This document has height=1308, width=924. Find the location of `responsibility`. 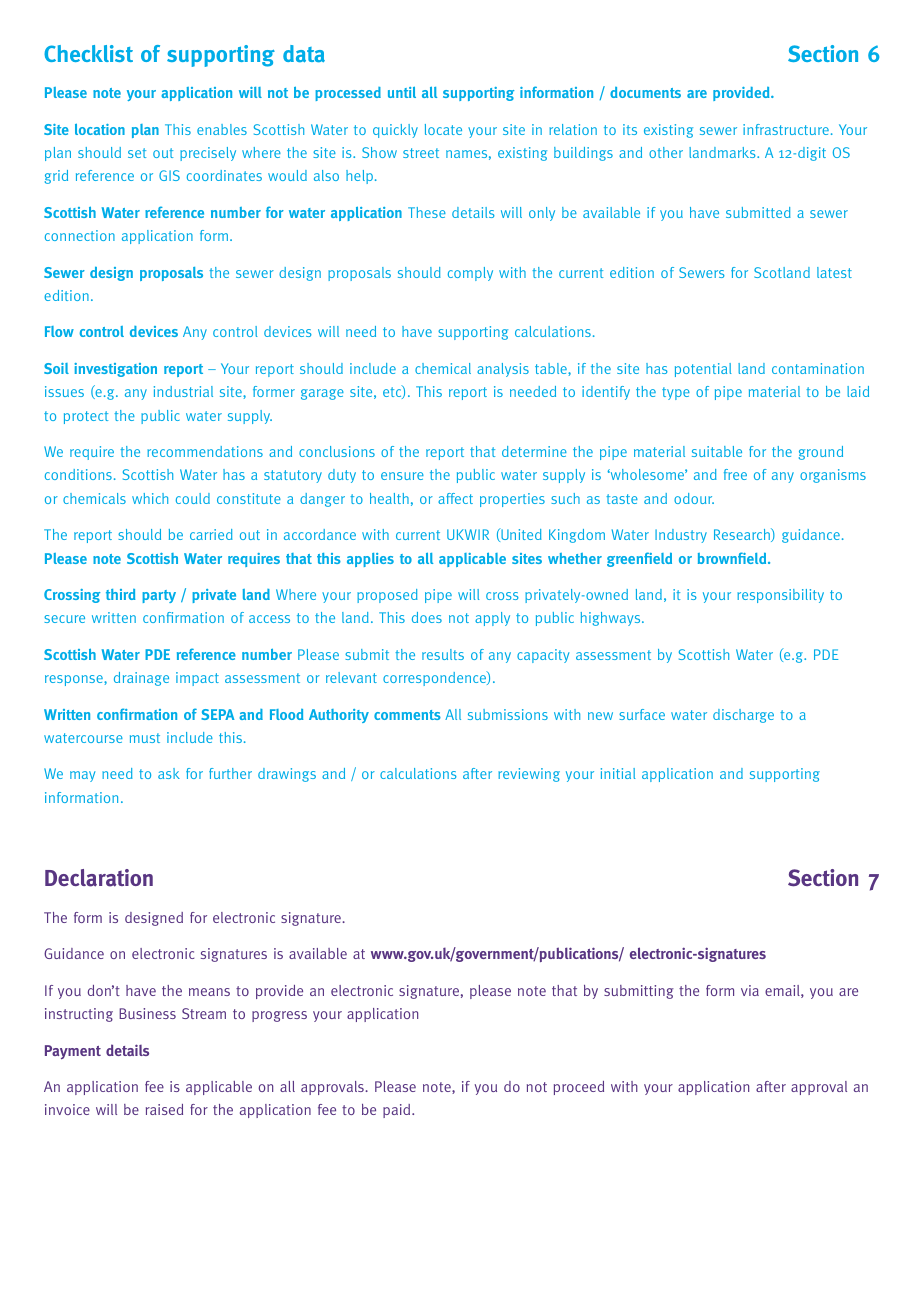

responsibility is located at coordinates (780, 596).
